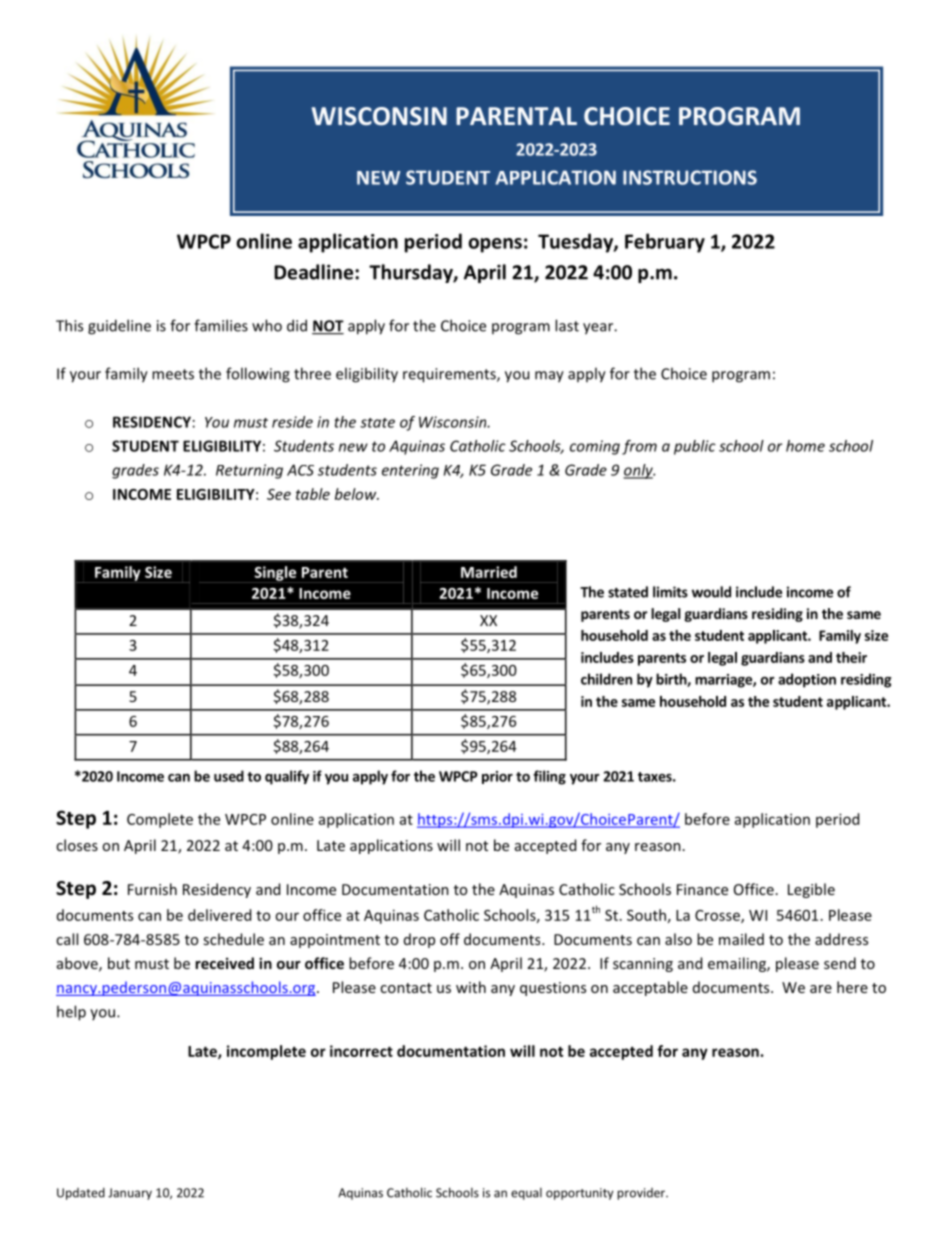 The width and height of the screenshot is (952, 1233). Describe the element at coordinates (724, 681) in the screenshot. I see `marriage` at that location.
